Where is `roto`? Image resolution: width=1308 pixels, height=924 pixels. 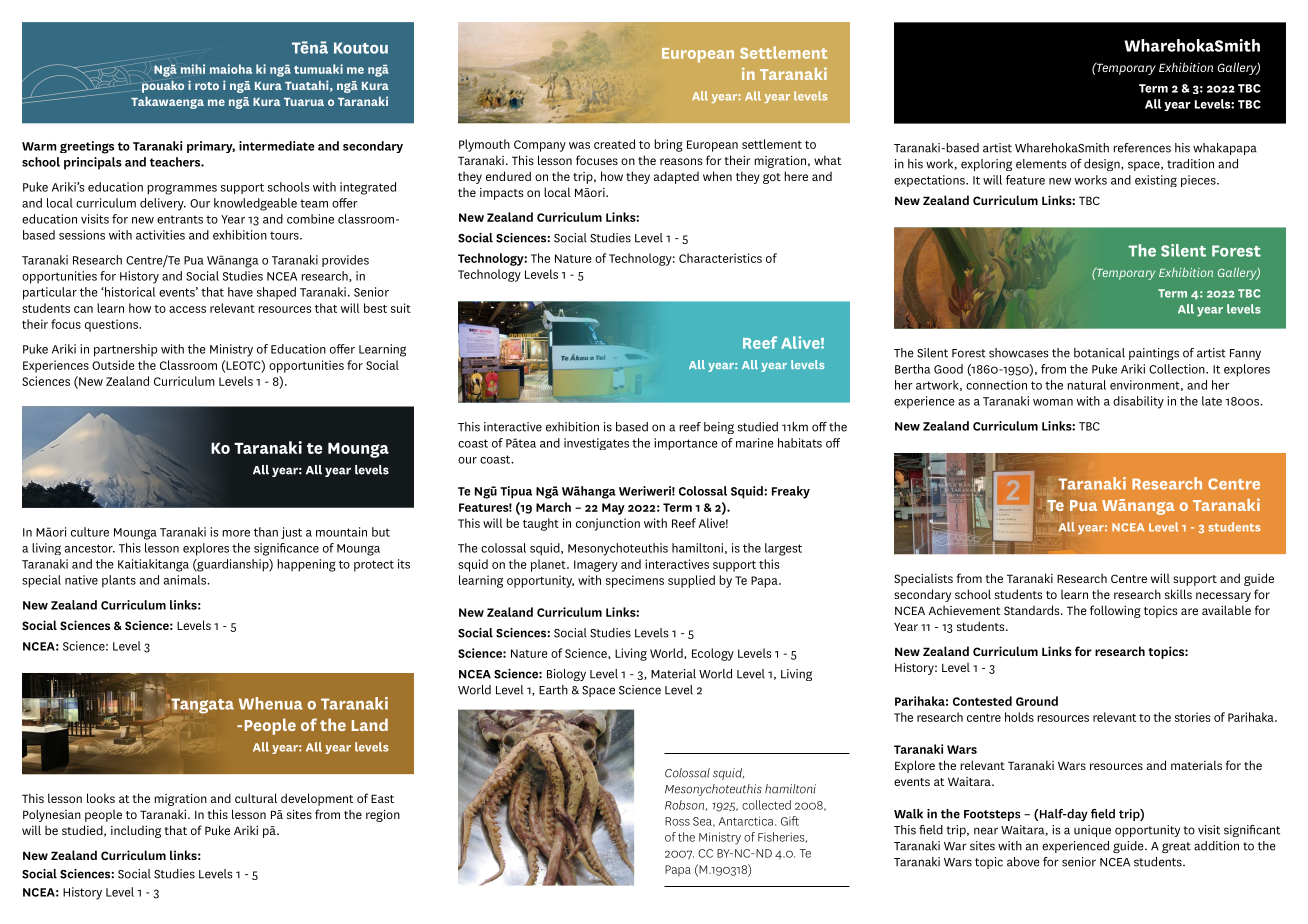 roto is located at coordinates (207, 86).
